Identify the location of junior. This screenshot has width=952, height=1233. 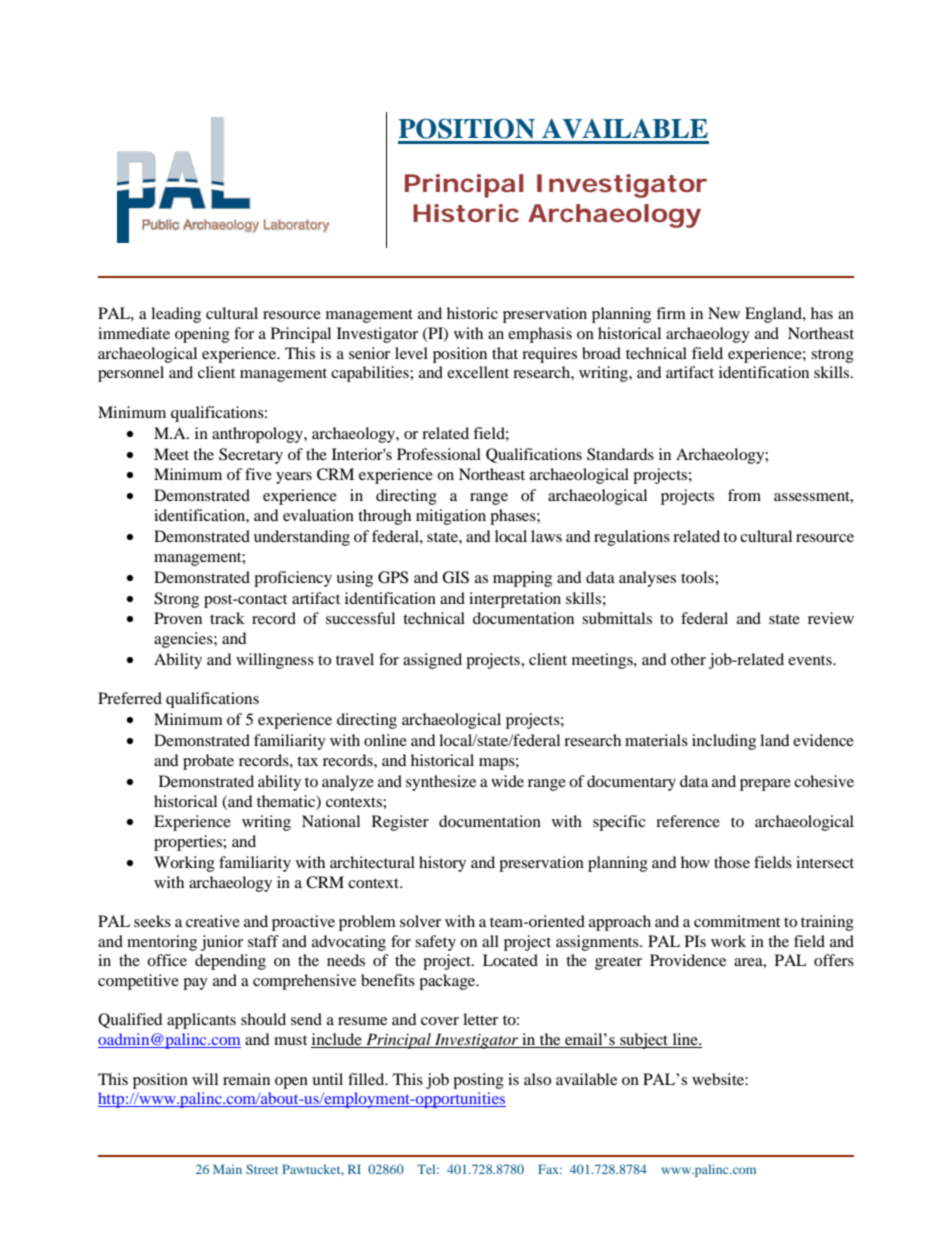
(222, 943).
